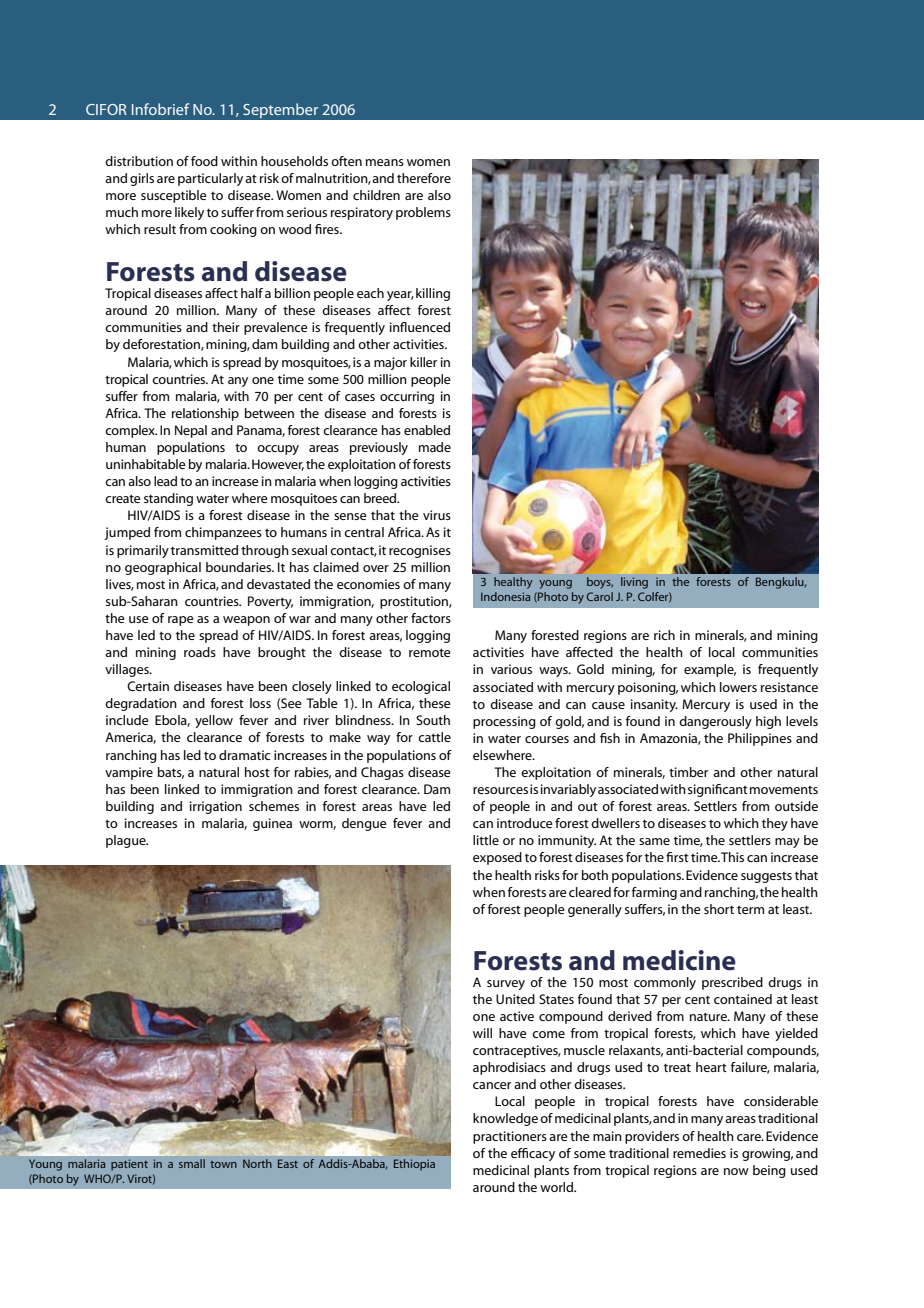 The width and height of the screenshot is (924, 1308). I want to click on small, so click(192, 1163).
